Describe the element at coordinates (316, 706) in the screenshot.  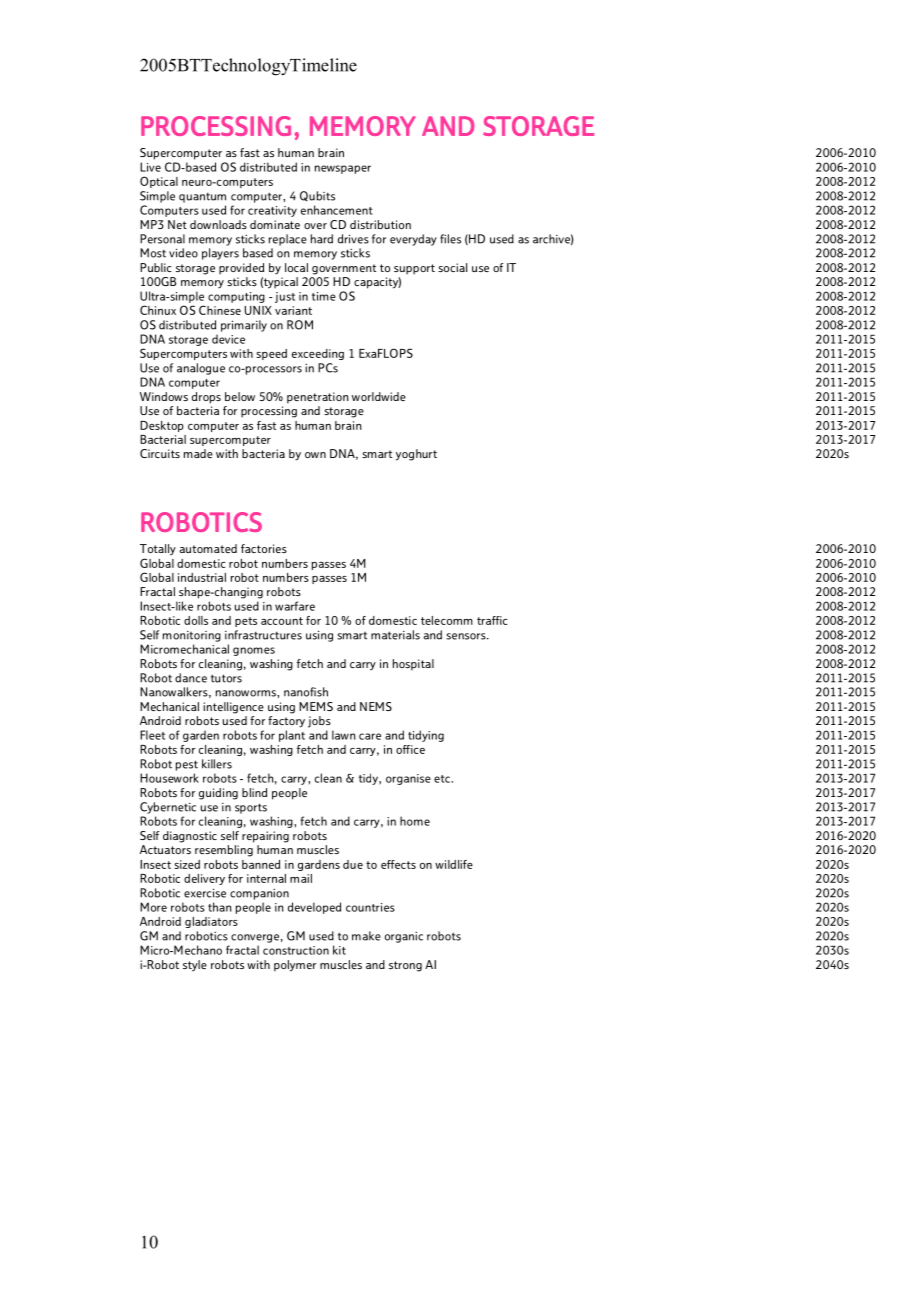
I see `MEMS` at that location.
